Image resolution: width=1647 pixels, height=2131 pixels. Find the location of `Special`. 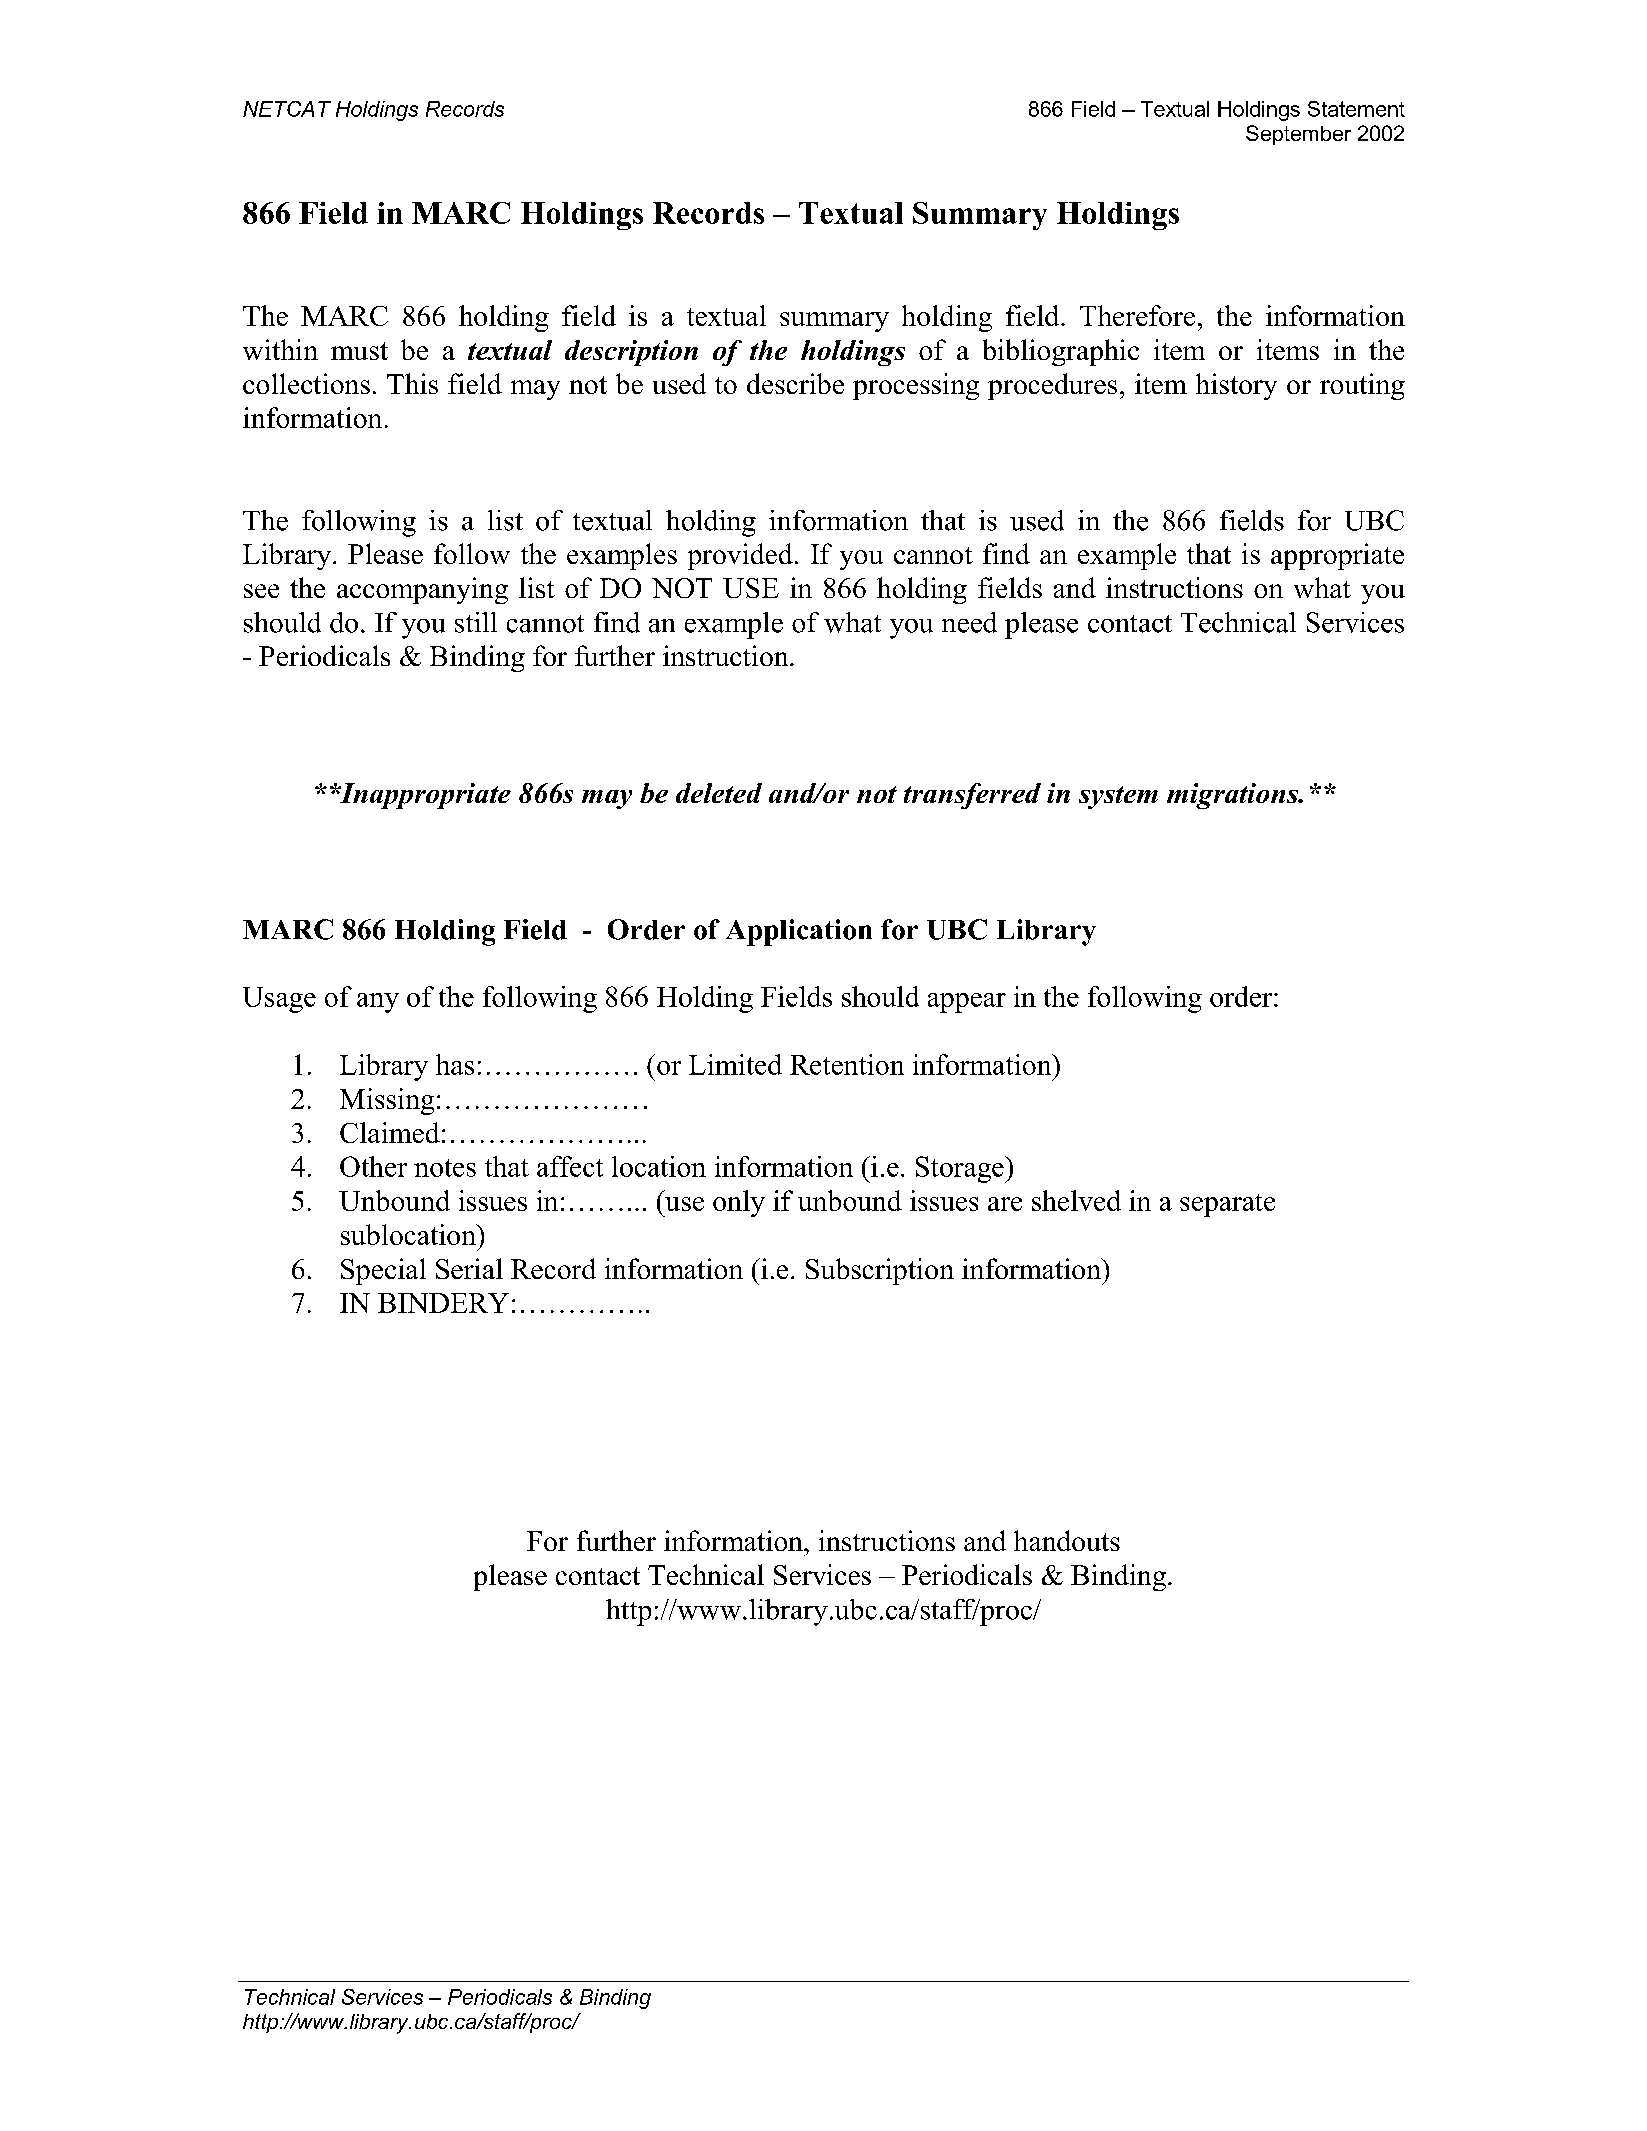

Special is located at coordinates (383, 1271).
